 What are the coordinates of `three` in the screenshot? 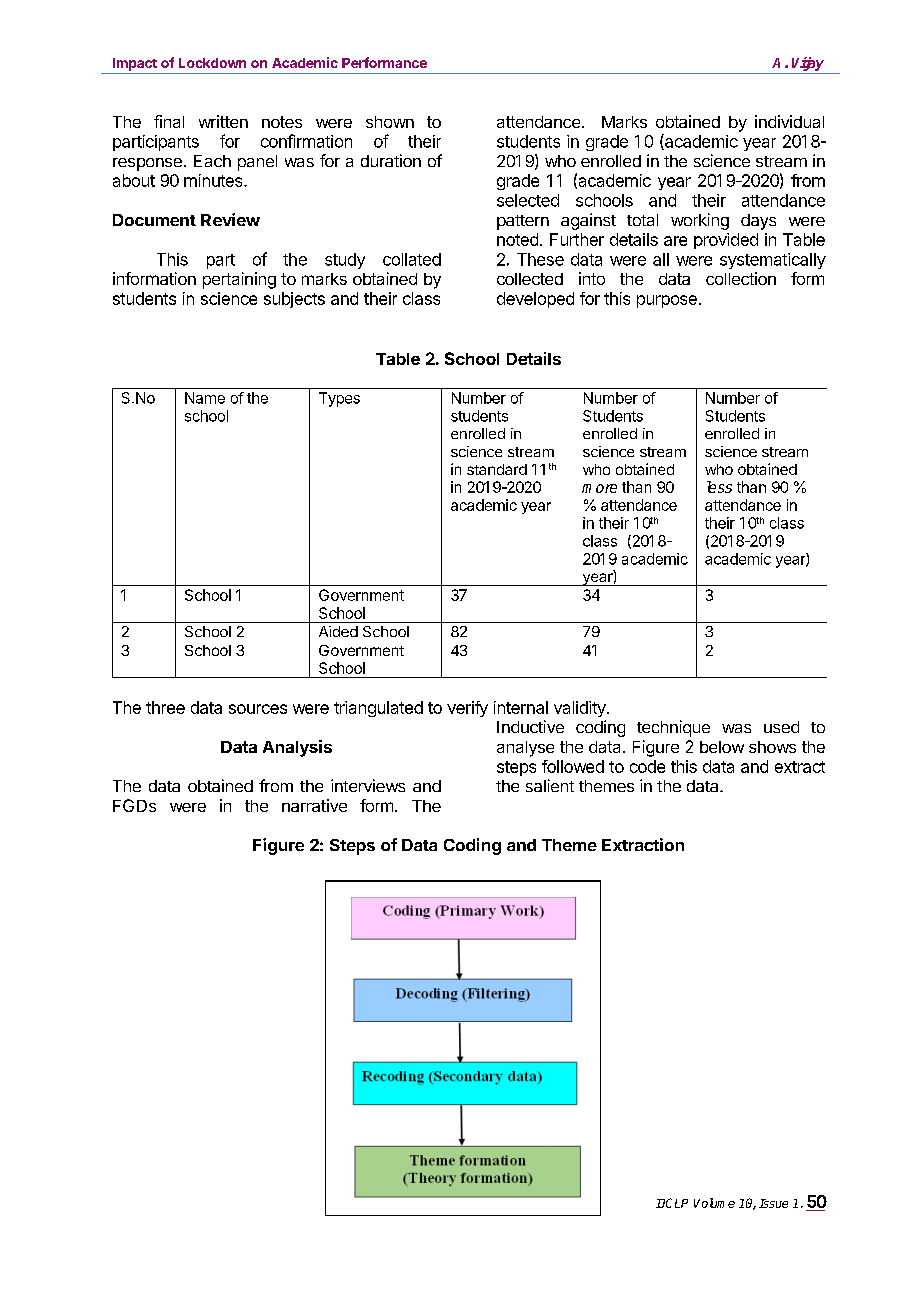 It's located at (165, 707).
